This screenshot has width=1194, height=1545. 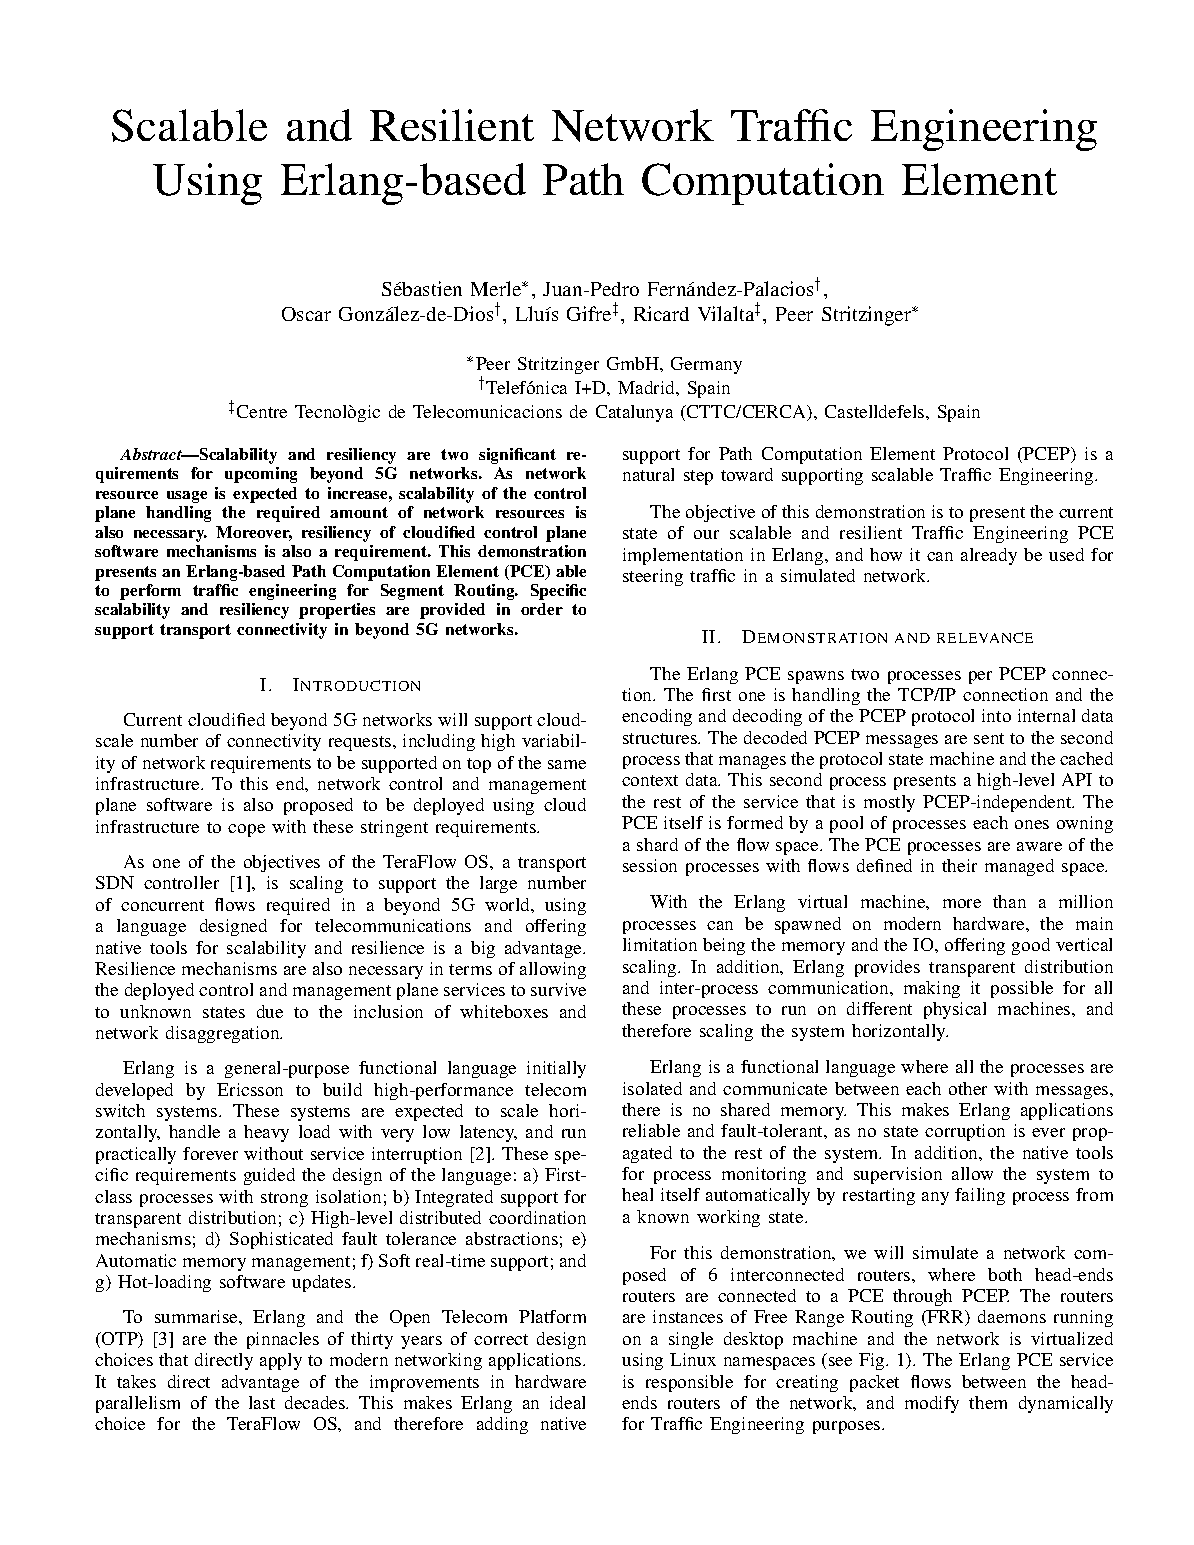 What do you see at coordinates (567, 1402) in the screenshot?
I see `ideal` at bounding box center [567, 1402].
